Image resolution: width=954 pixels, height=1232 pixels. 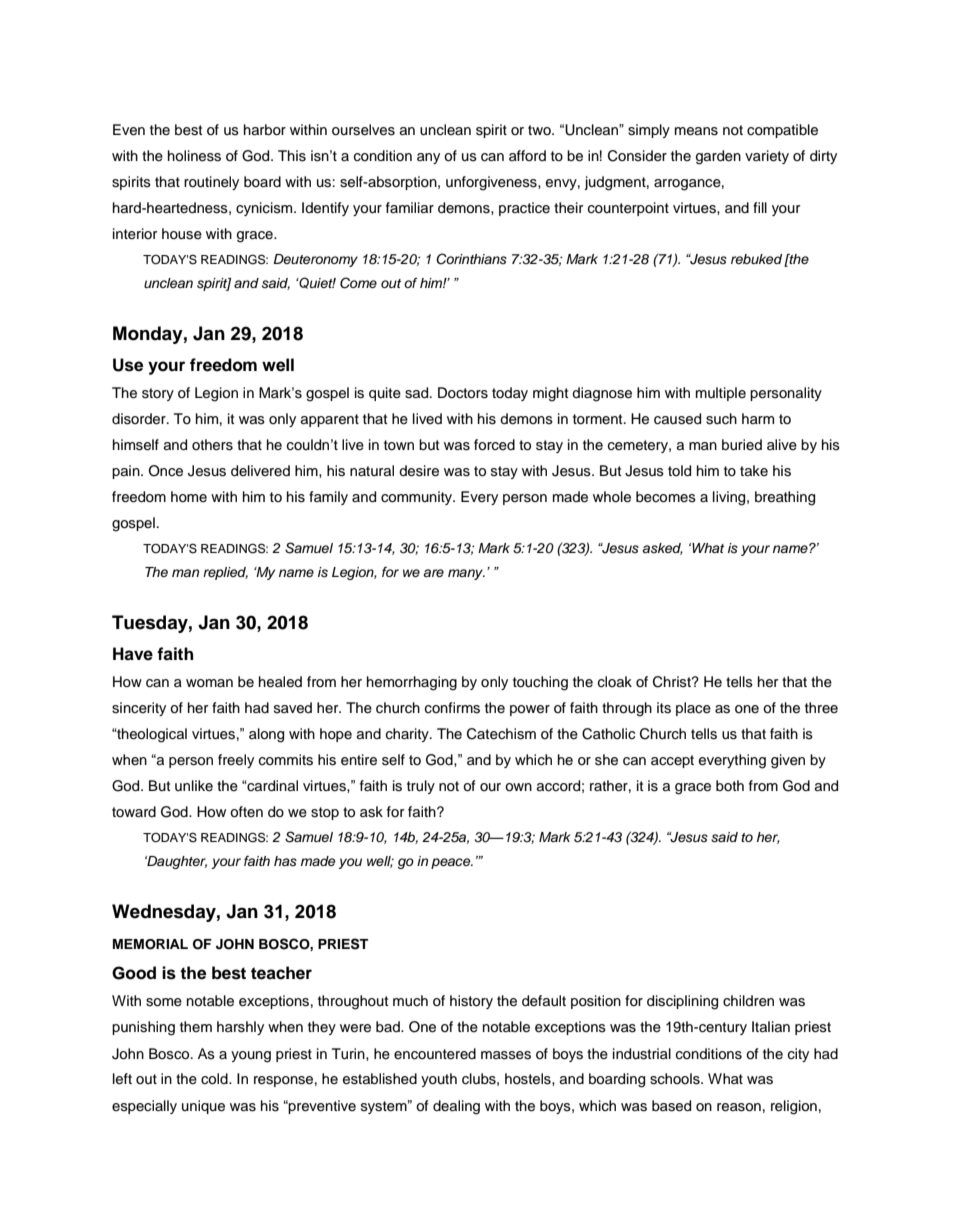 What do you see at coordinates (215, 1079) in the screenshot?
I see `cold` at bounding box center [215, 1079].
